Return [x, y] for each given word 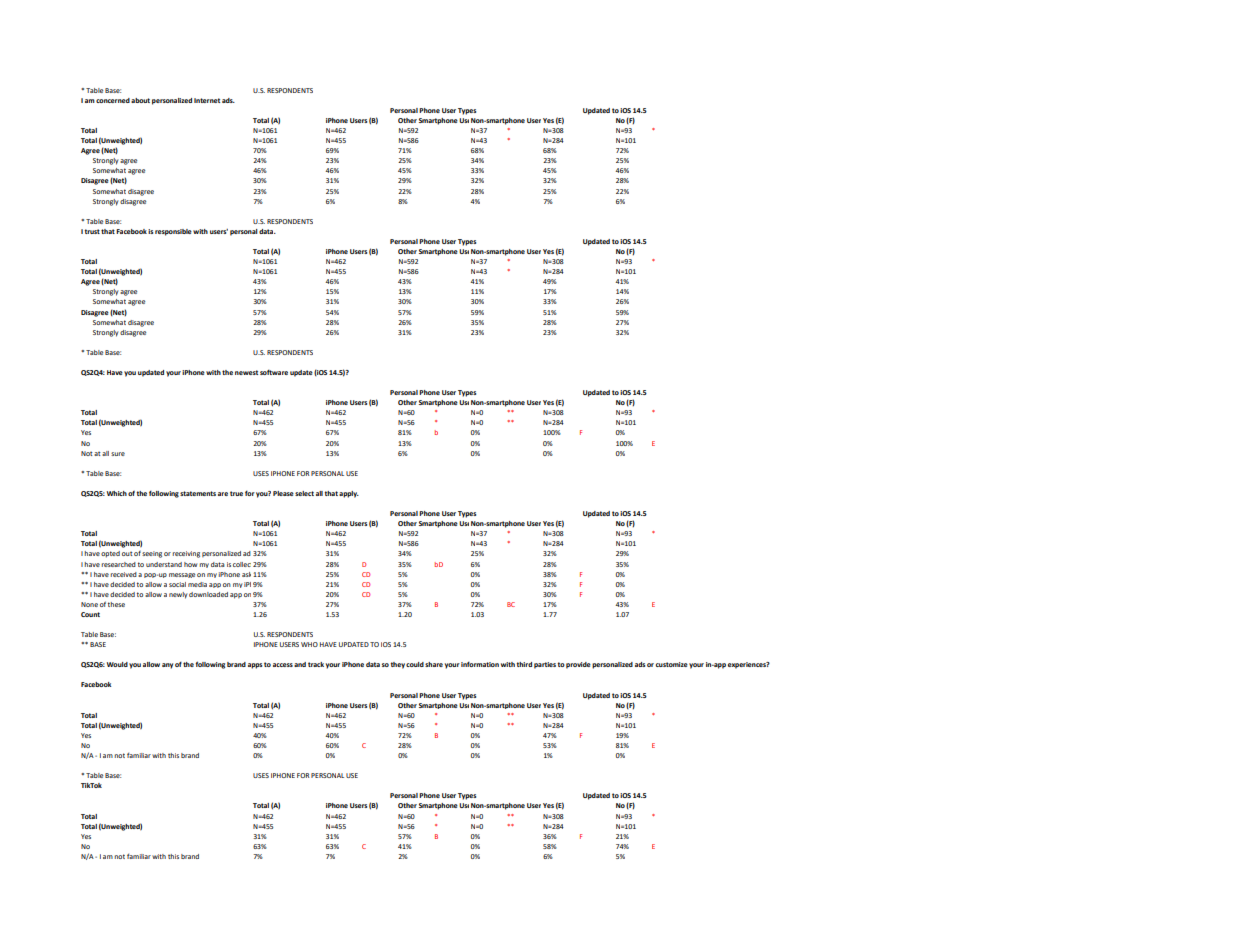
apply [349, 494]
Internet [207, 100]
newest [246, 372]
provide [578, 665]
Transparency [620, 574]
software [274, 372]
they [397, 665]
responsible [173, 232]
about [140, 100]
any [167, 666]
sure [118, 454]
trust [92, 231]
